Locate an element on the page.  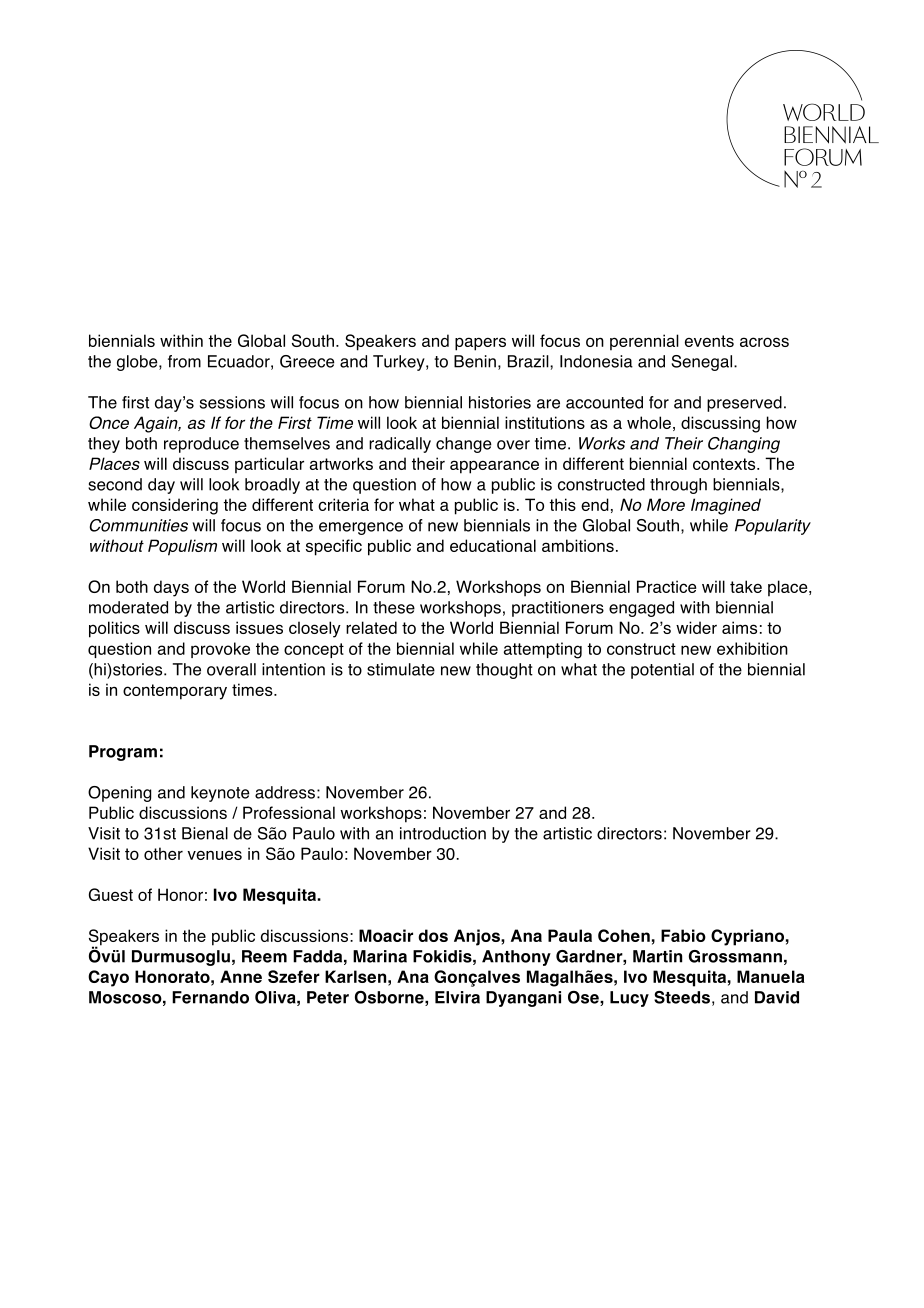
Fernando is located at coordinates (210, 997).
